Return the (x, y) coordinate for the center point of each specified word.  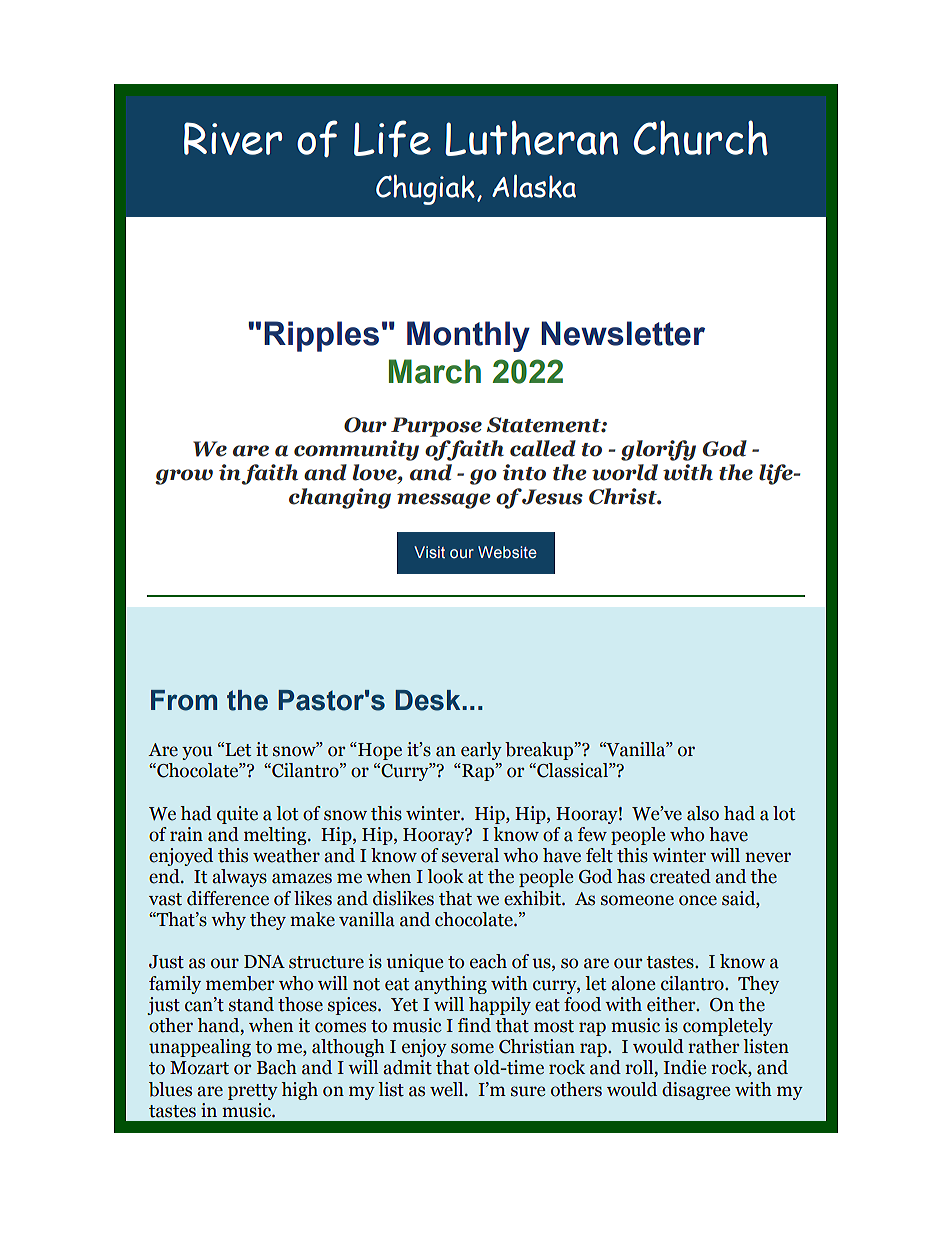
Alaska (534, 186)
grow (184, 477)
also (703, 813)
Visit (429, 552)
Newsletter (623, 333)
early (481, 751)
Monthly (468, 336)
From (184, 700)
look (445, 876)
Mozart (199, 1068)
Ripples (321, 336)
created (680, 876)
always (239, 878)
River (233, 138)
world (625, 472)
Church (701, 138)
